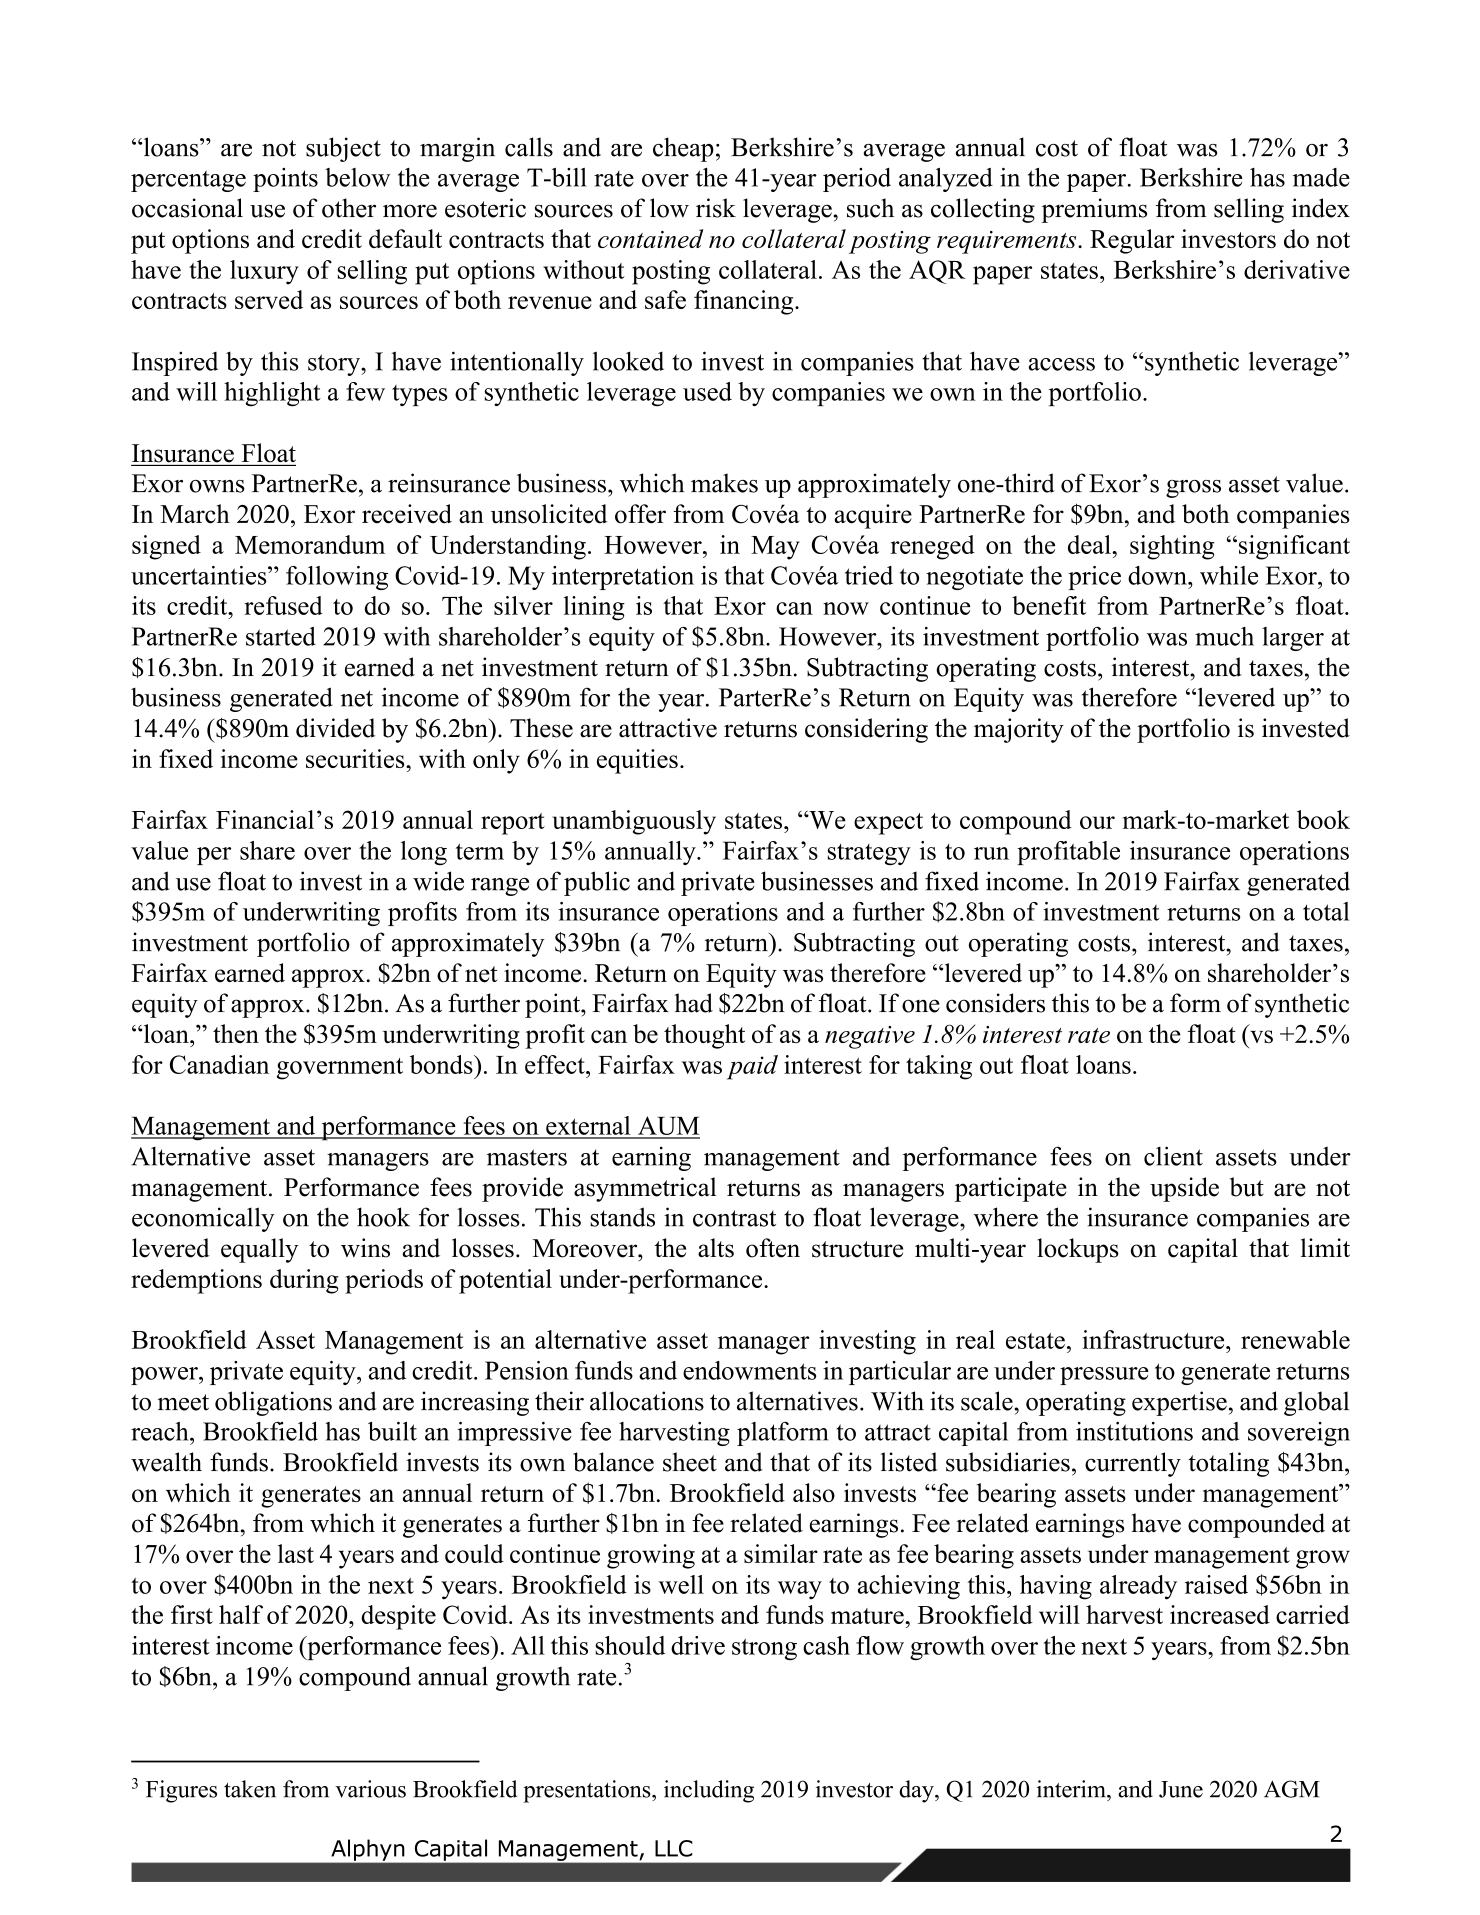  I want to click on unambiguously, so click(634, 822).
